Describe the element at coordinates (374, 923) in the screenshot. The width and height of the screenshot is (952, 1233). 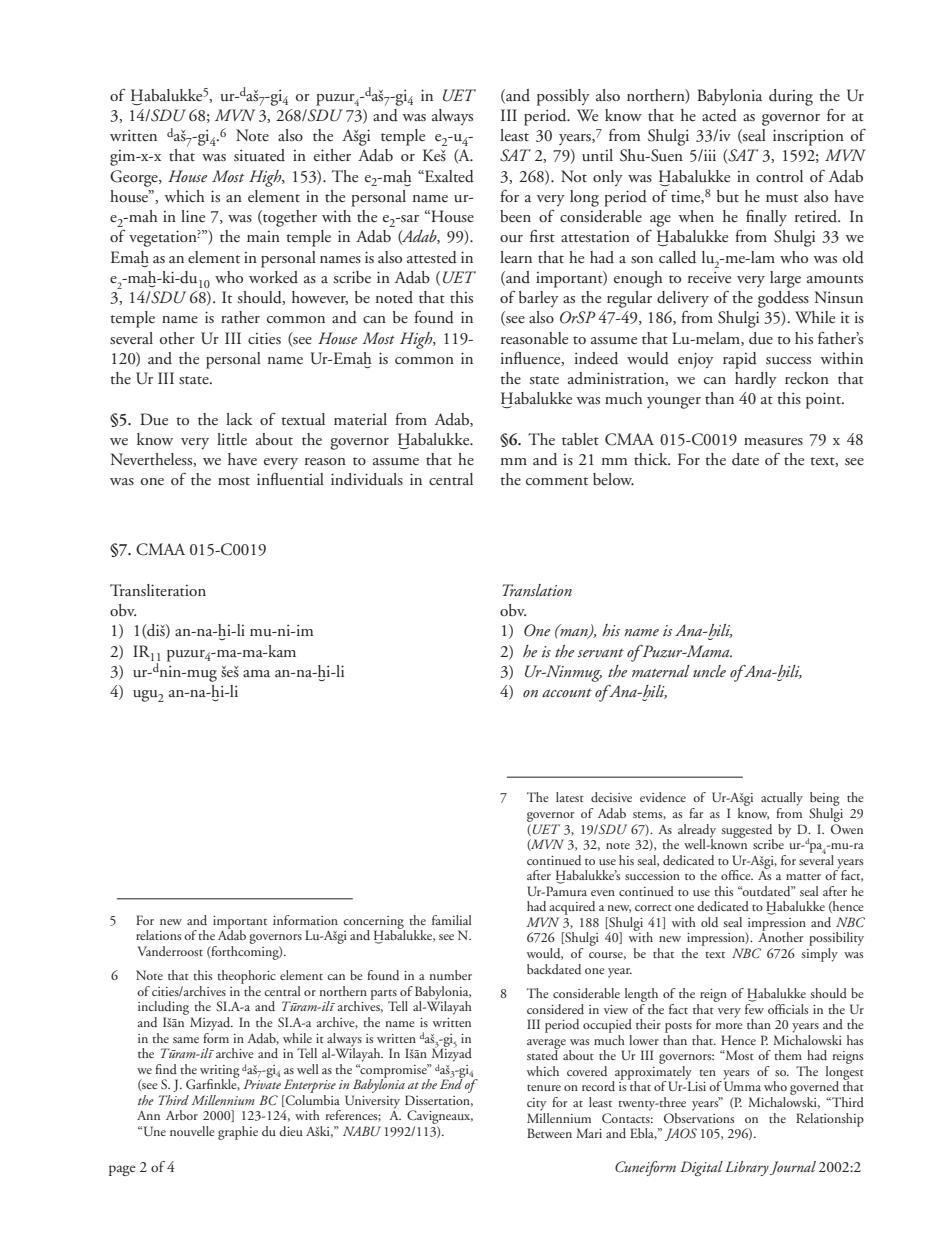
I see `concerning` at that location.
